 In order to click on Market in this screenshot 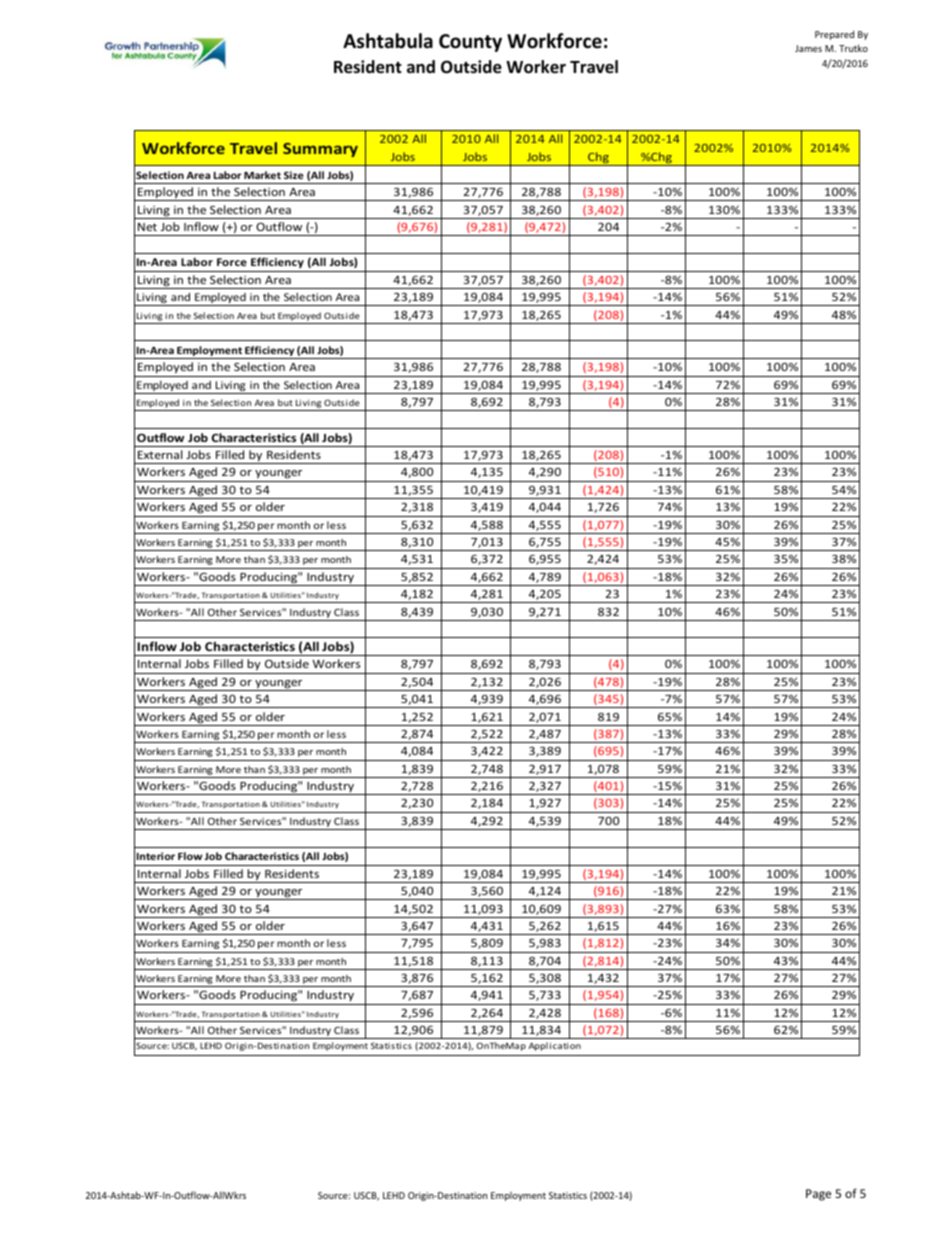, I will do `click(262, 175)`.
